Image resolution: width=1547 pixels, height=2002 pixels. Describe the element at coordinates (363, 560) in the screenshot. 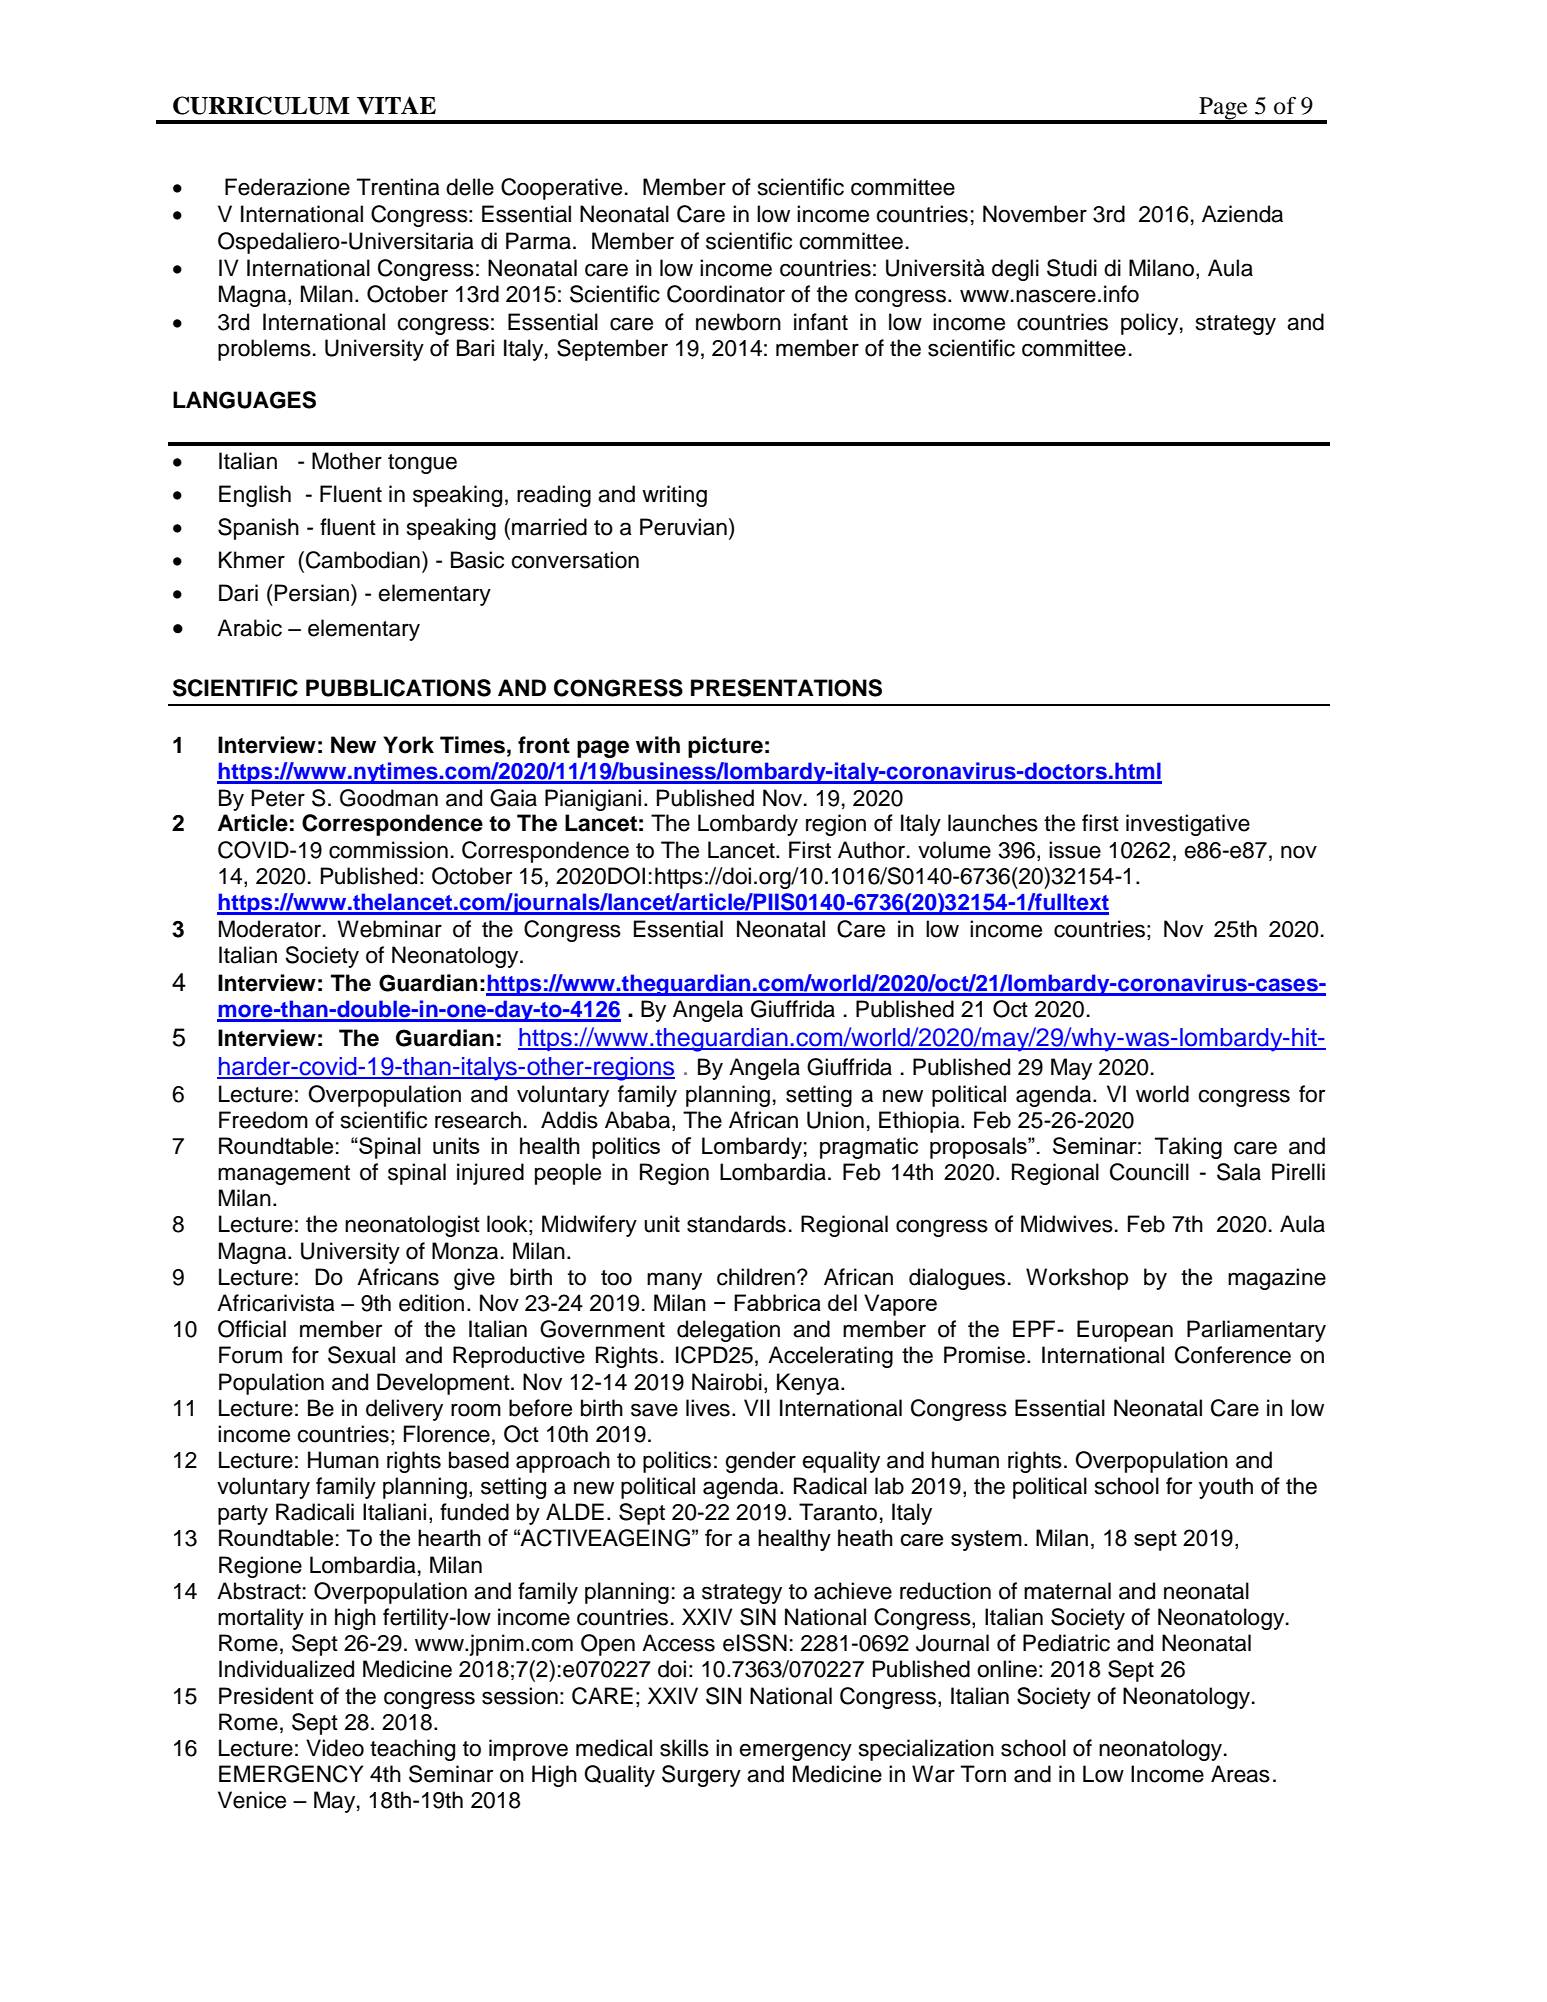

I see `Cambodian` at that location.
